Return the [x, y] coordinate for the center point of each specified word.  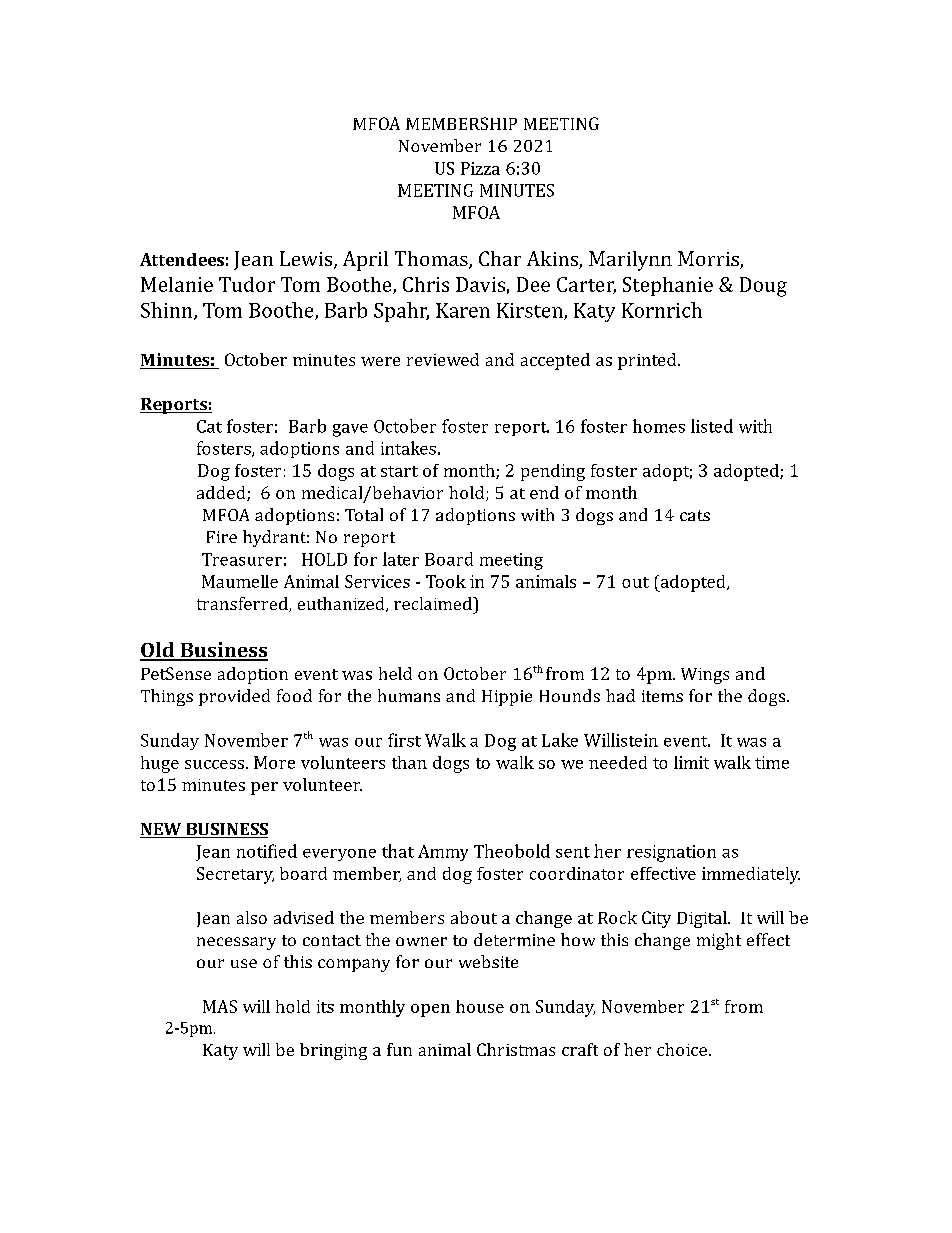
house [480, 1006]
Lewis [307, 260]
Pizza [480, 168]
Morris [709, 260]
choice [682, 1049]
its [325, 1006]
